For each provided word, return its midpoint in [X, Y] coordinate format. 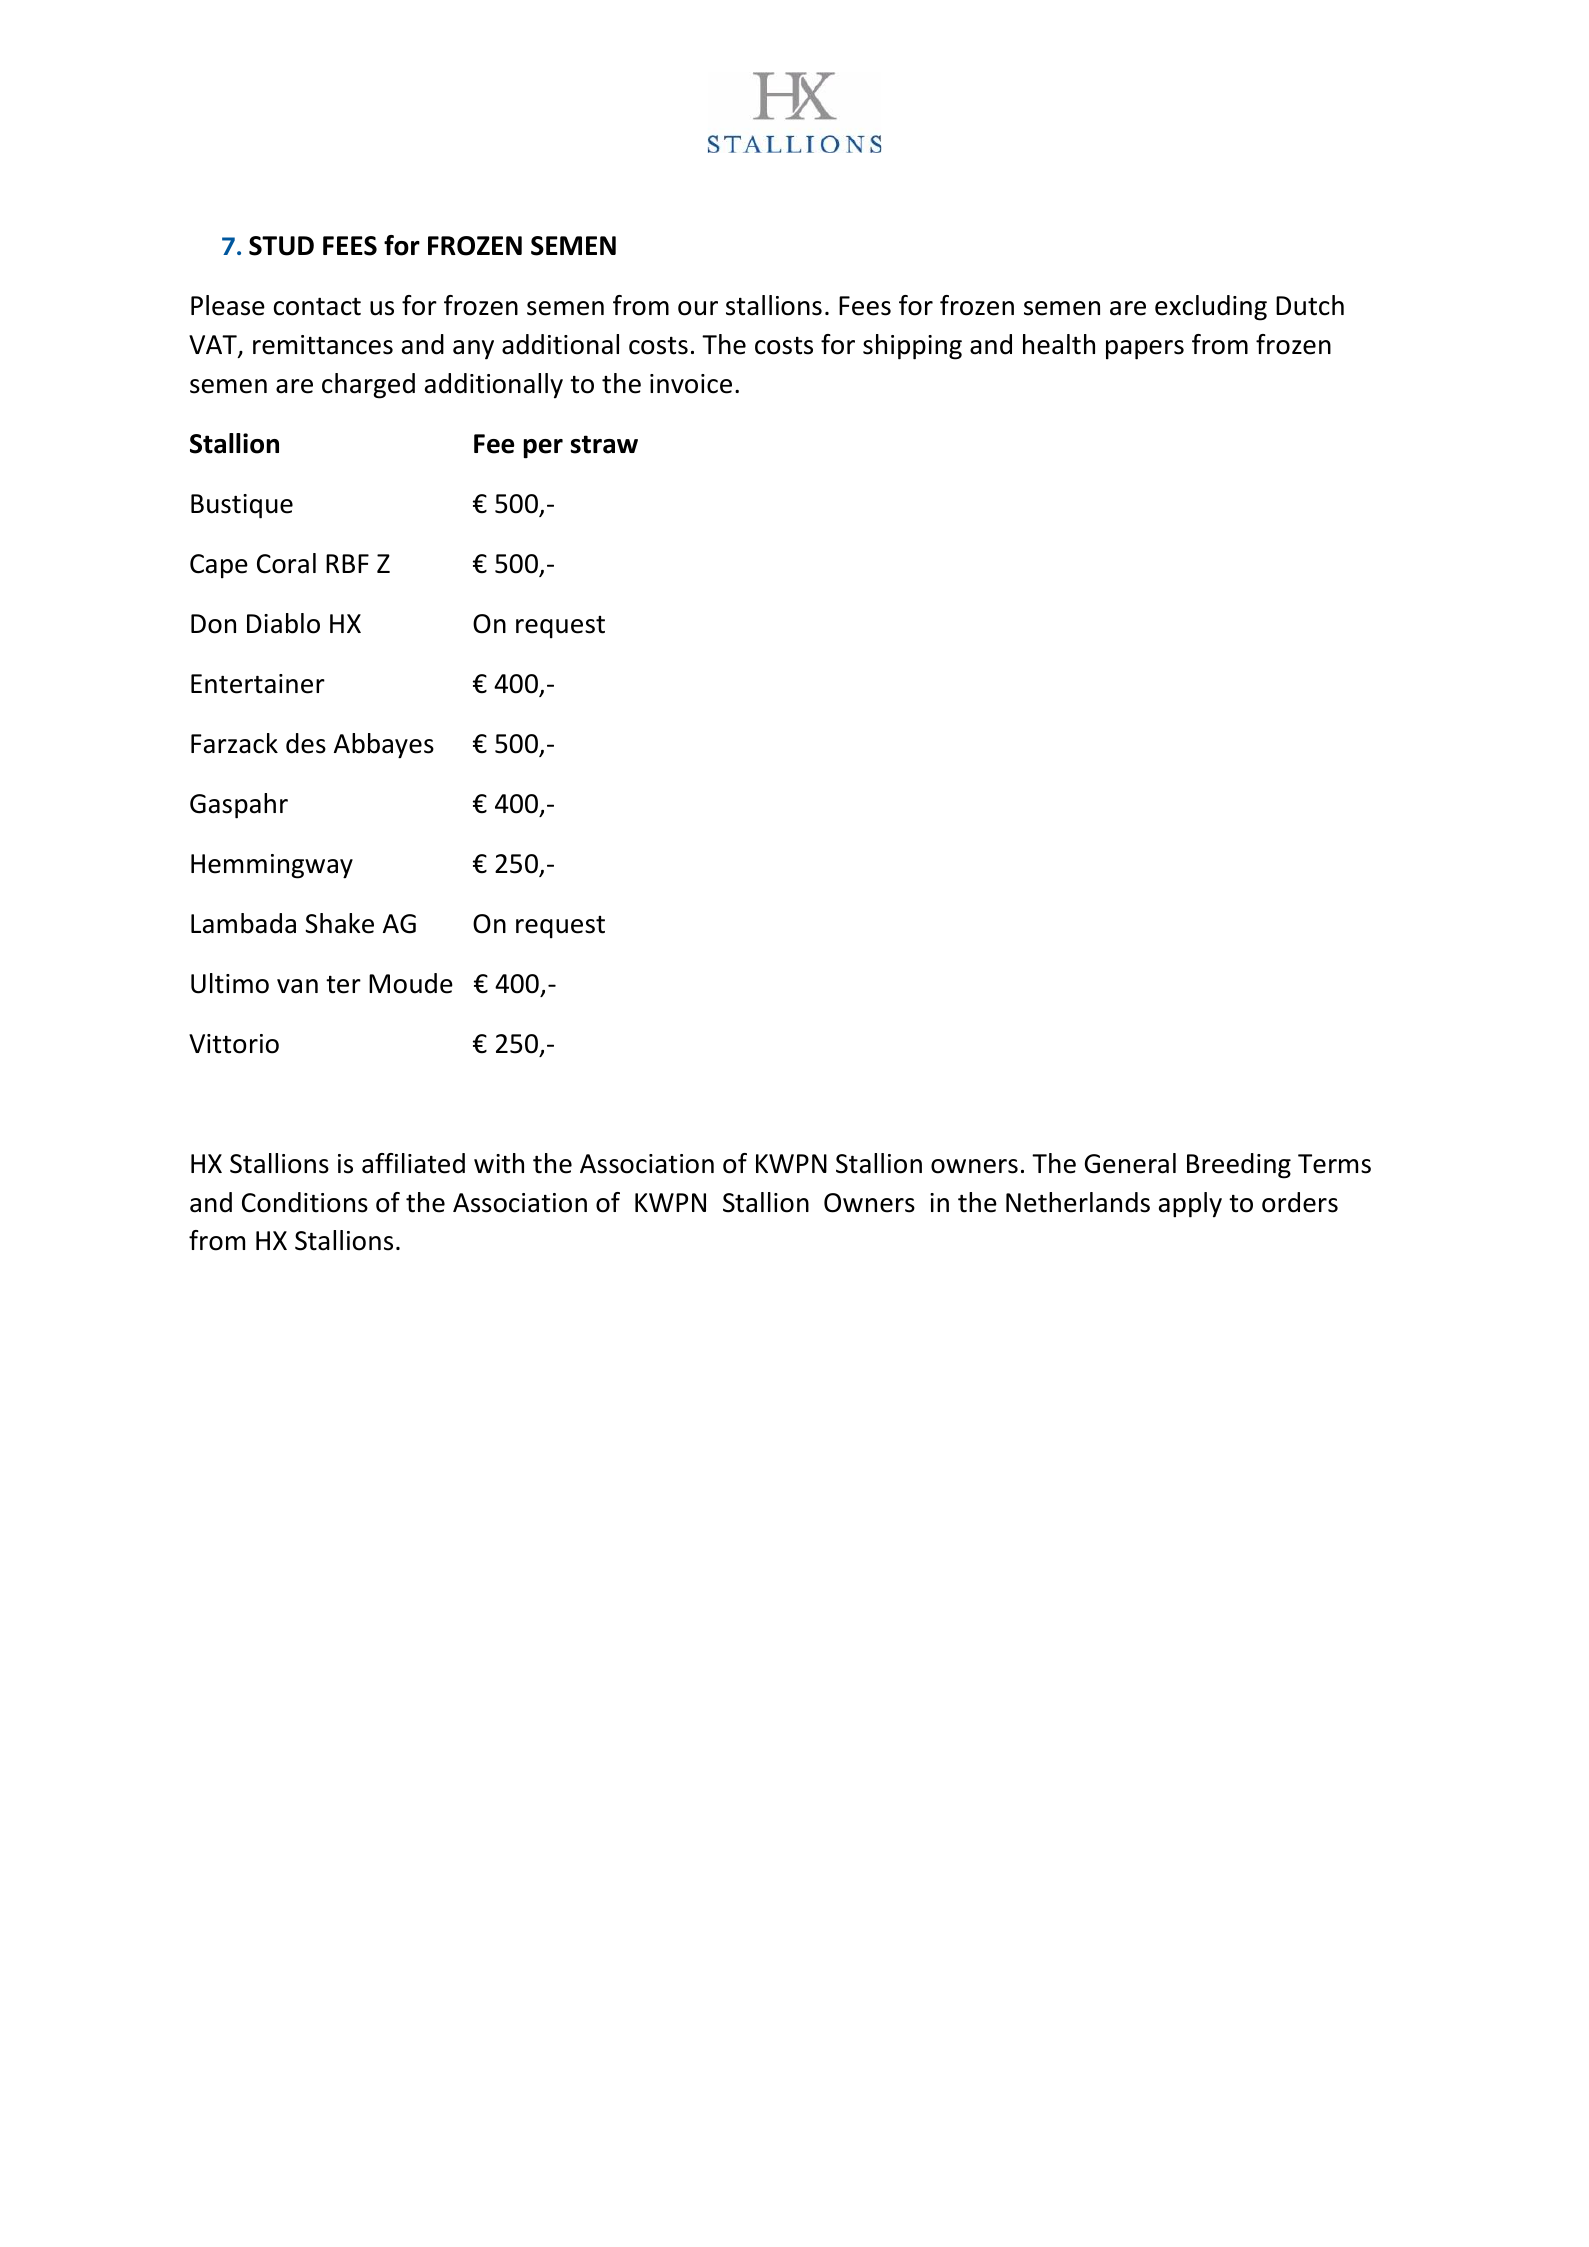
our [698, 308]
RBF [347, 563]
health [1059, 344]
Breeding [1239, 1166]
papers [1145, 350]
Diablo [283, 623]
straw [604, 444]
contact [317, 306]
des [306, 743]
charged [368, 386]
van [297, 986]
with [499, 1163]
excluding [1211, 308]
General [1130, 1163]
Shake [339, 923]
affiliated [413, 1163]
